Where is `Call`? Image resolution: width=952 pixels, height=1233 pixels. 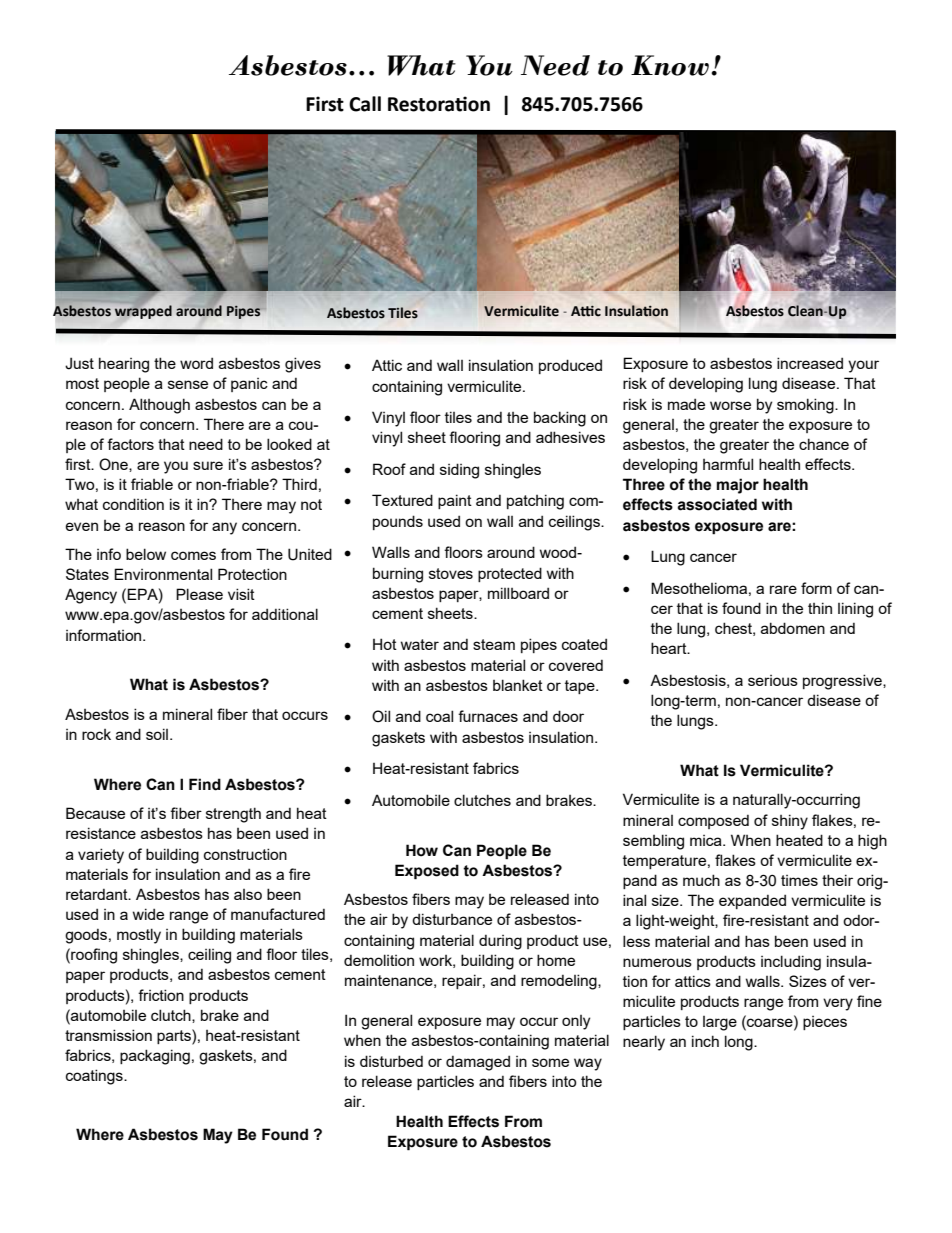
Call is located at coordinates (365, 104).
